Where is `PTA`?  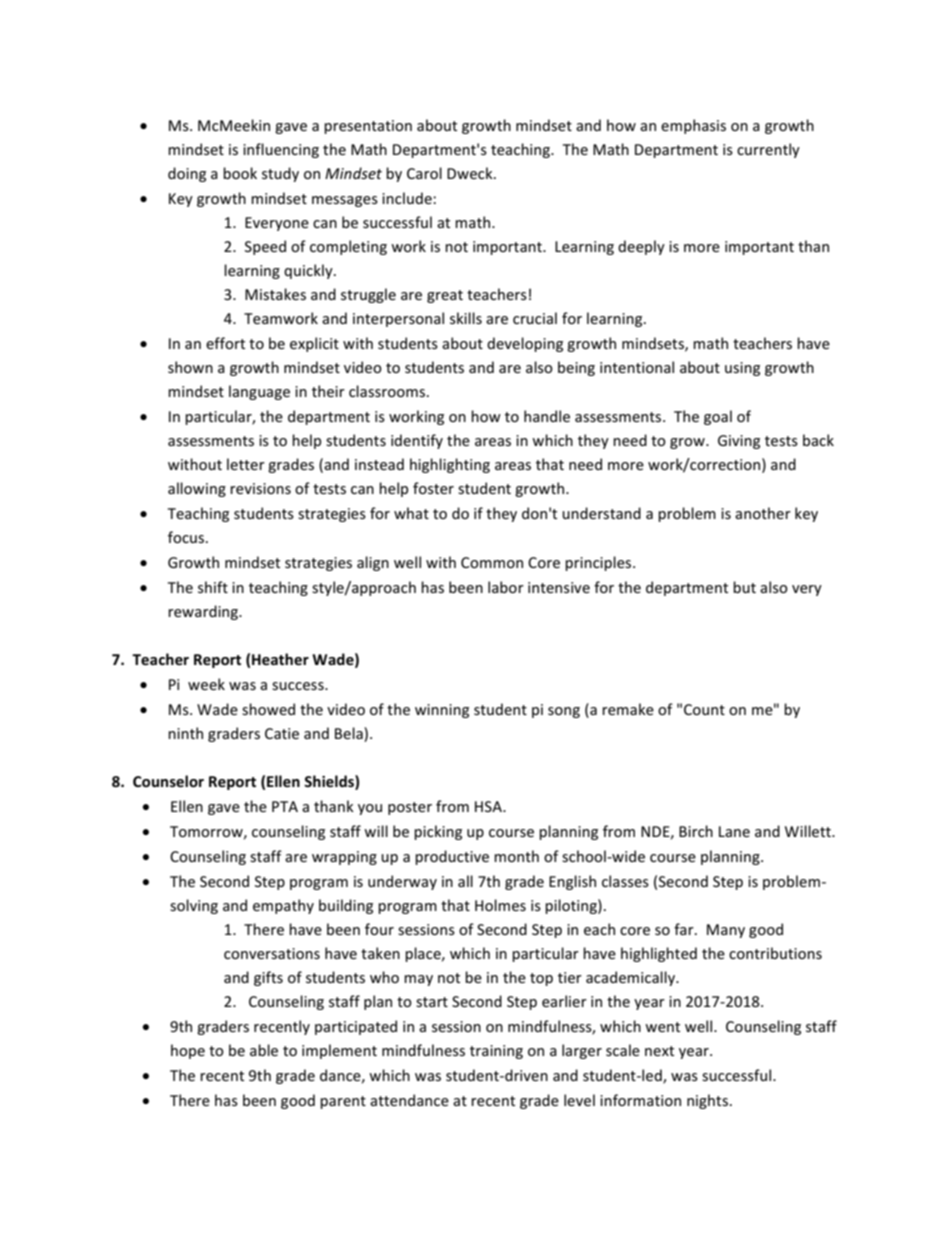 PTA is located at coordinates (285, 806).
